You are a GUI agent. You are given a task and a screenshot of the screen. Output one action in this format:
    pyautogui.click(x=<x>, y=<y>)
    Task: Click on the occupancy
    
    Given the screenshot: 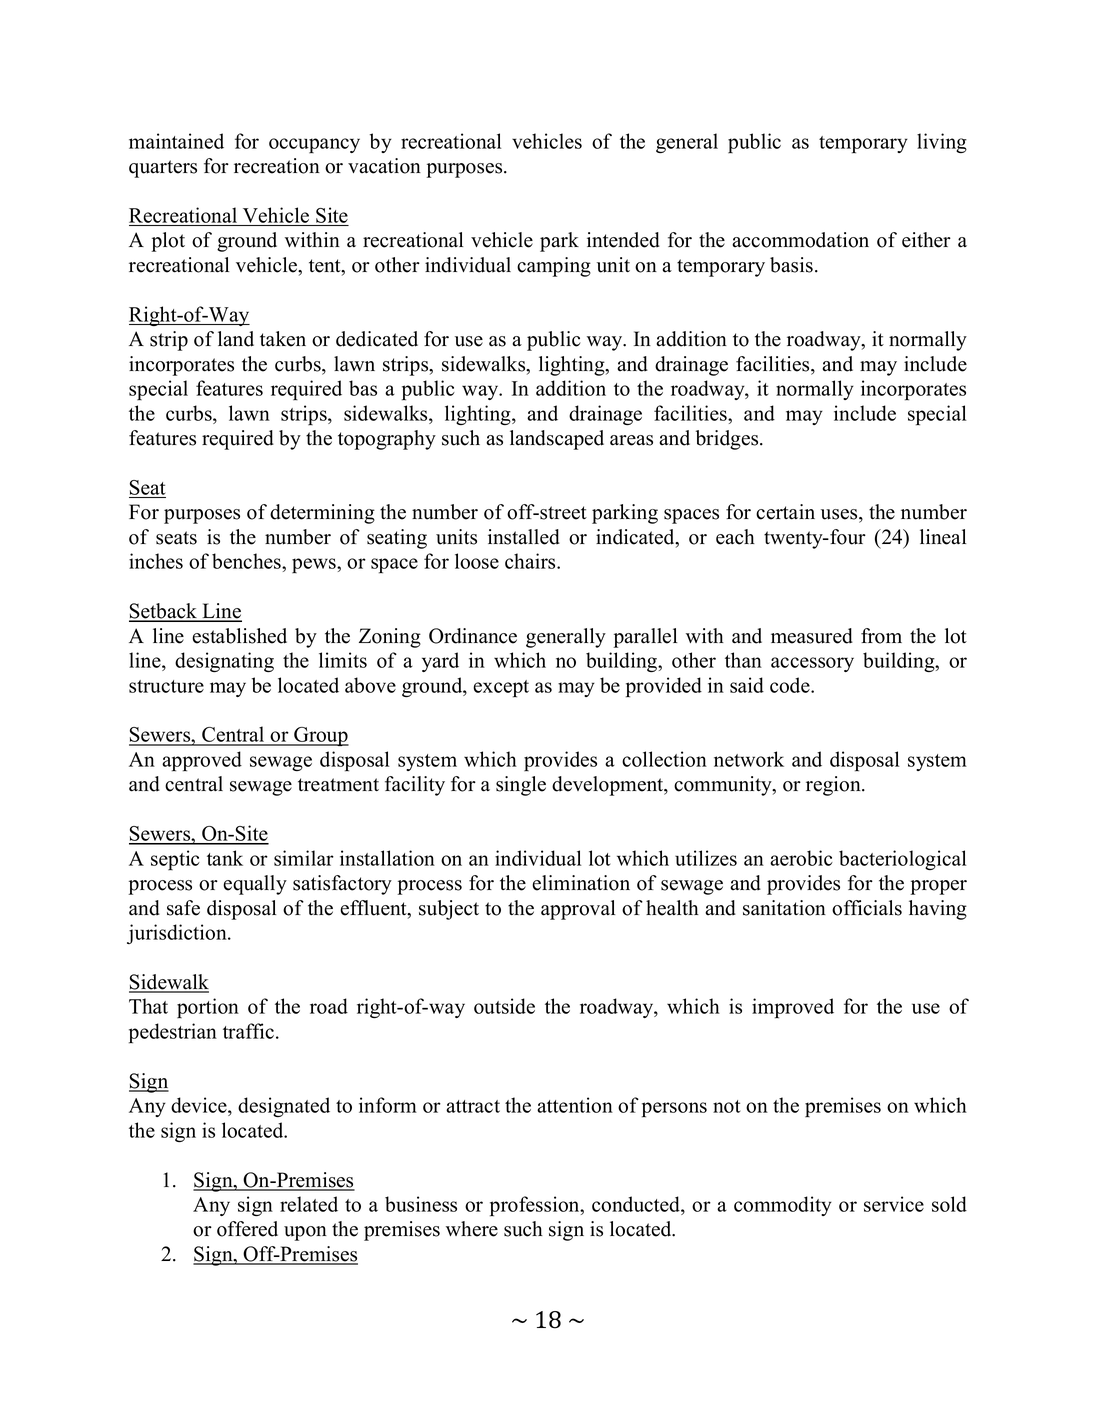 What is the action you would take?
    pyautogui.click(x=314, y=145)
